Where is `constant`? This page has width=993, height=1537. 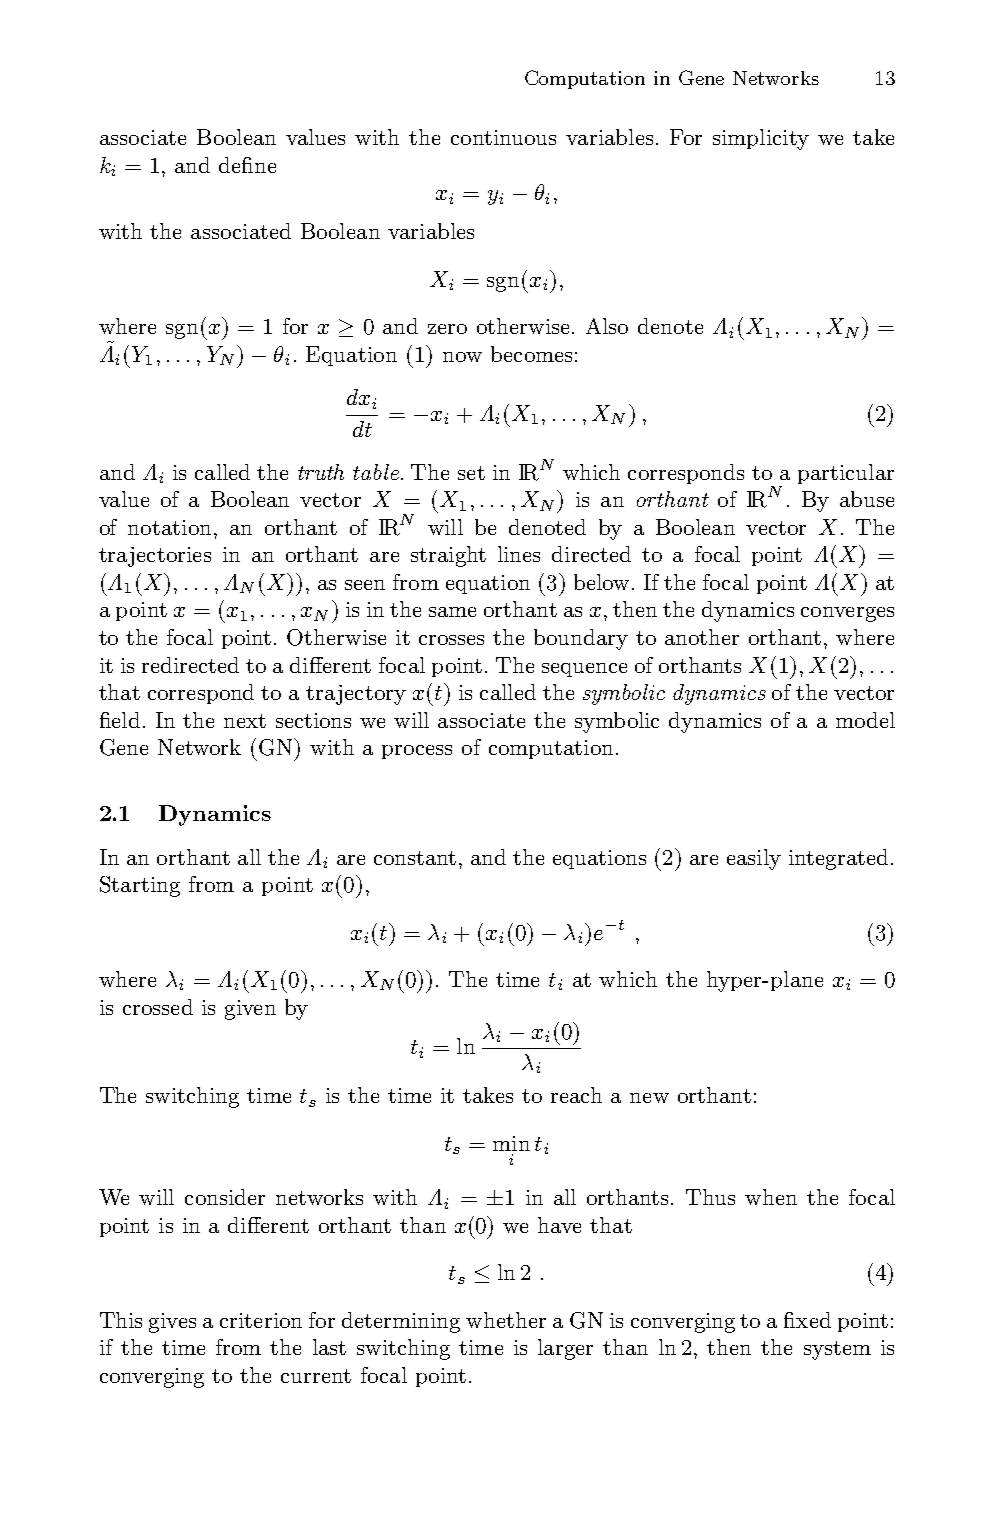 constant is located at coordinates (415, 858).
